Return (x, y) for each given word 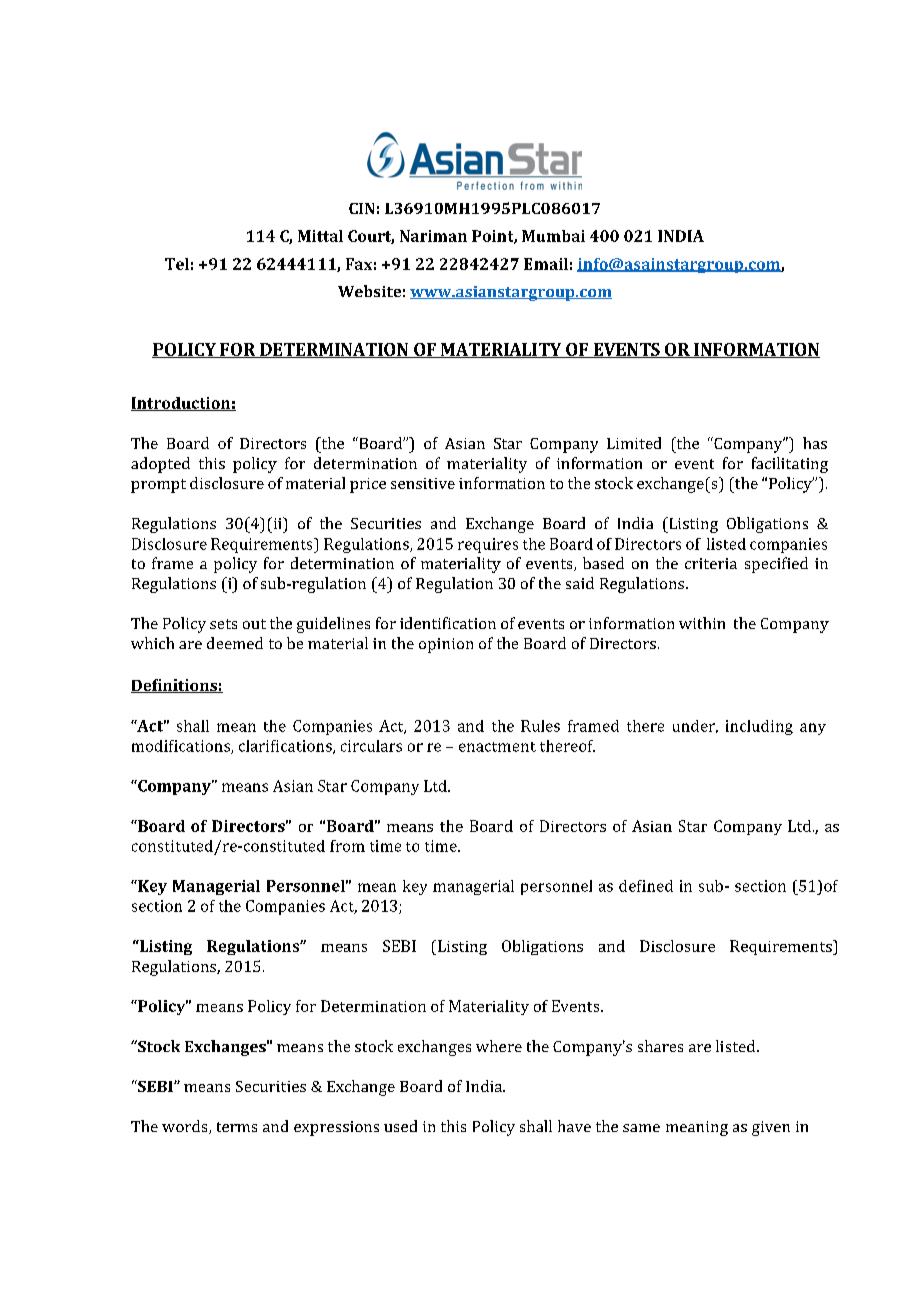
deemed (235, 643)
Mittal (320, 236)
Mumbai (553, 236)
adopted (160, 465)
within (702, 623)
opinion (446, 645)
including (759, 727)
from (347, 846)
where (499, 1046)
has (815, 443)
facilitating (790, 465)
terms (237, 1127)
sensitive (423, 483)
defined (646, 886)
